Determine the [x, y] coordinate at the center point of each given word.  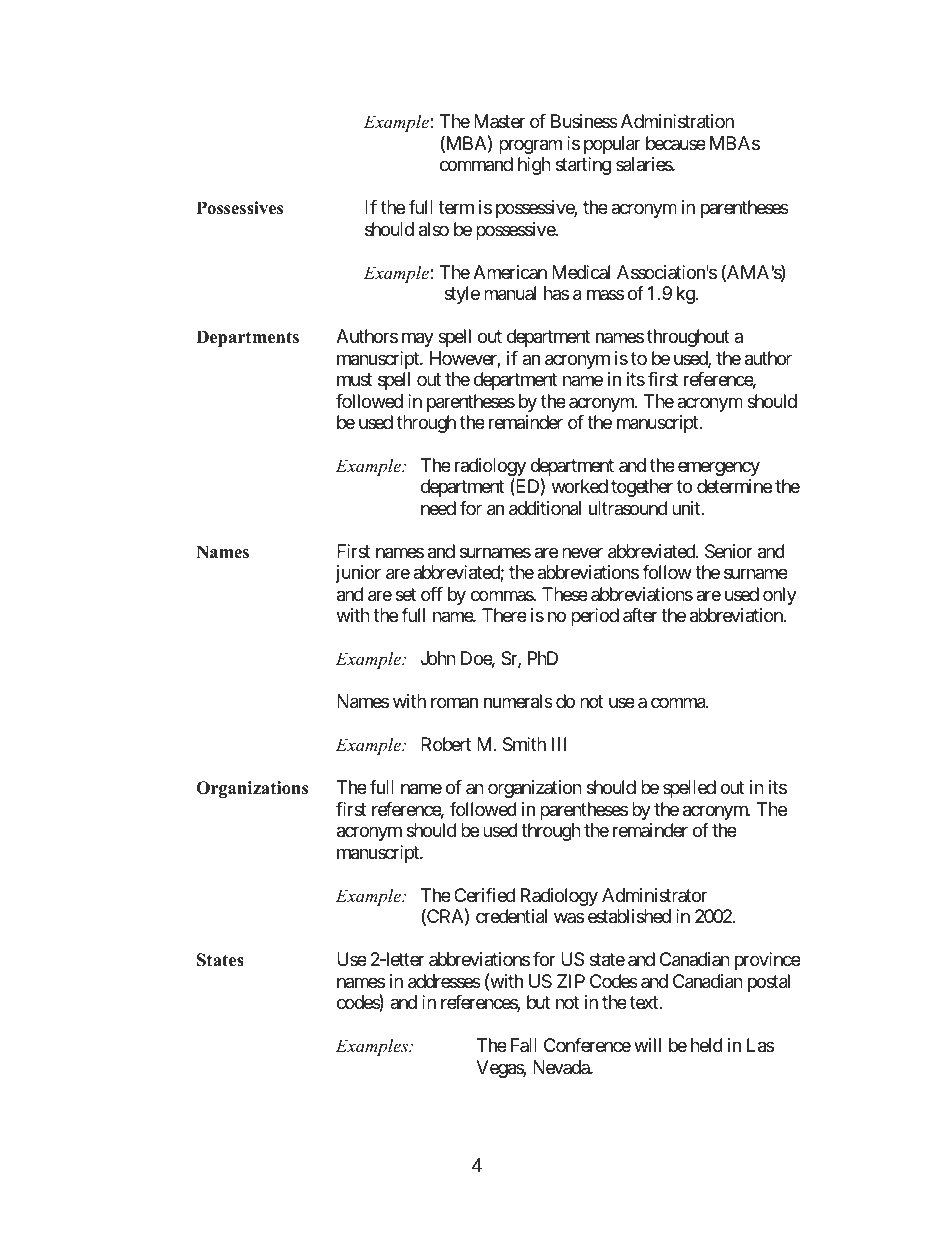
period [595, 617]
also [434, 229]
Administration [677, 121]
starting [583, 166]
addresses [444, 981]
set [406, 594]
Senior [729, 551]
